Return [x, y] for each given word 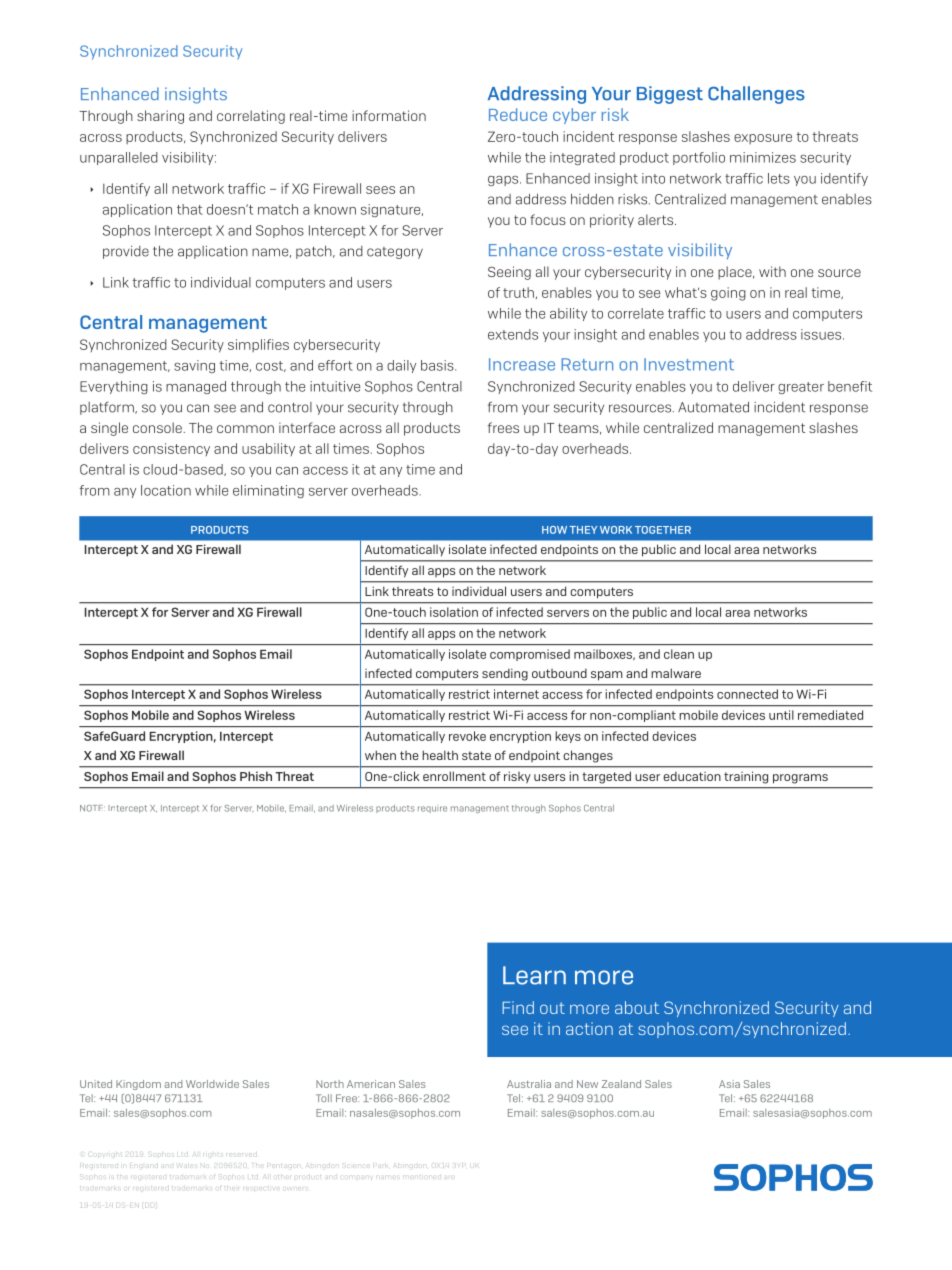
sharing [160, 117]
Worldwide [212, 1084]
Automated [713, 407]
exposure [763, 139]
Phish [256, 776]
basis [438, 365]
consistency [171, 449]
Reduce [518, 114]
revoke [467, 736]
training [746, 778]
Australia [529, 1084]
